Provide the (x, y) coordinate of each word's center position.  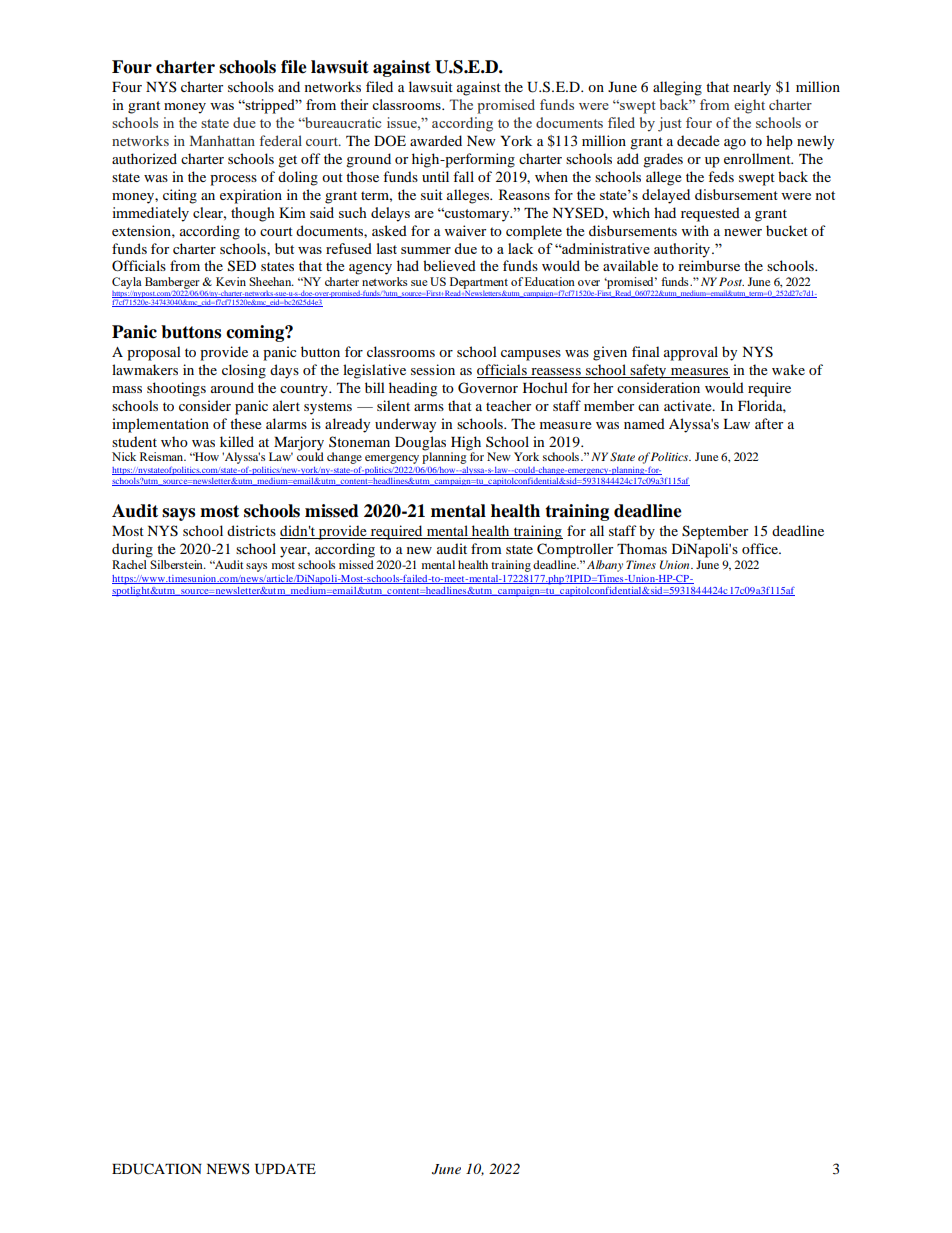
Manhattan (222, 140)
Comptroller (575, 550)
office (761, 548)
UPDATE (285, 1169)
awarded (436, 140)
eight (749, 106)
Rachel (130, 563)
